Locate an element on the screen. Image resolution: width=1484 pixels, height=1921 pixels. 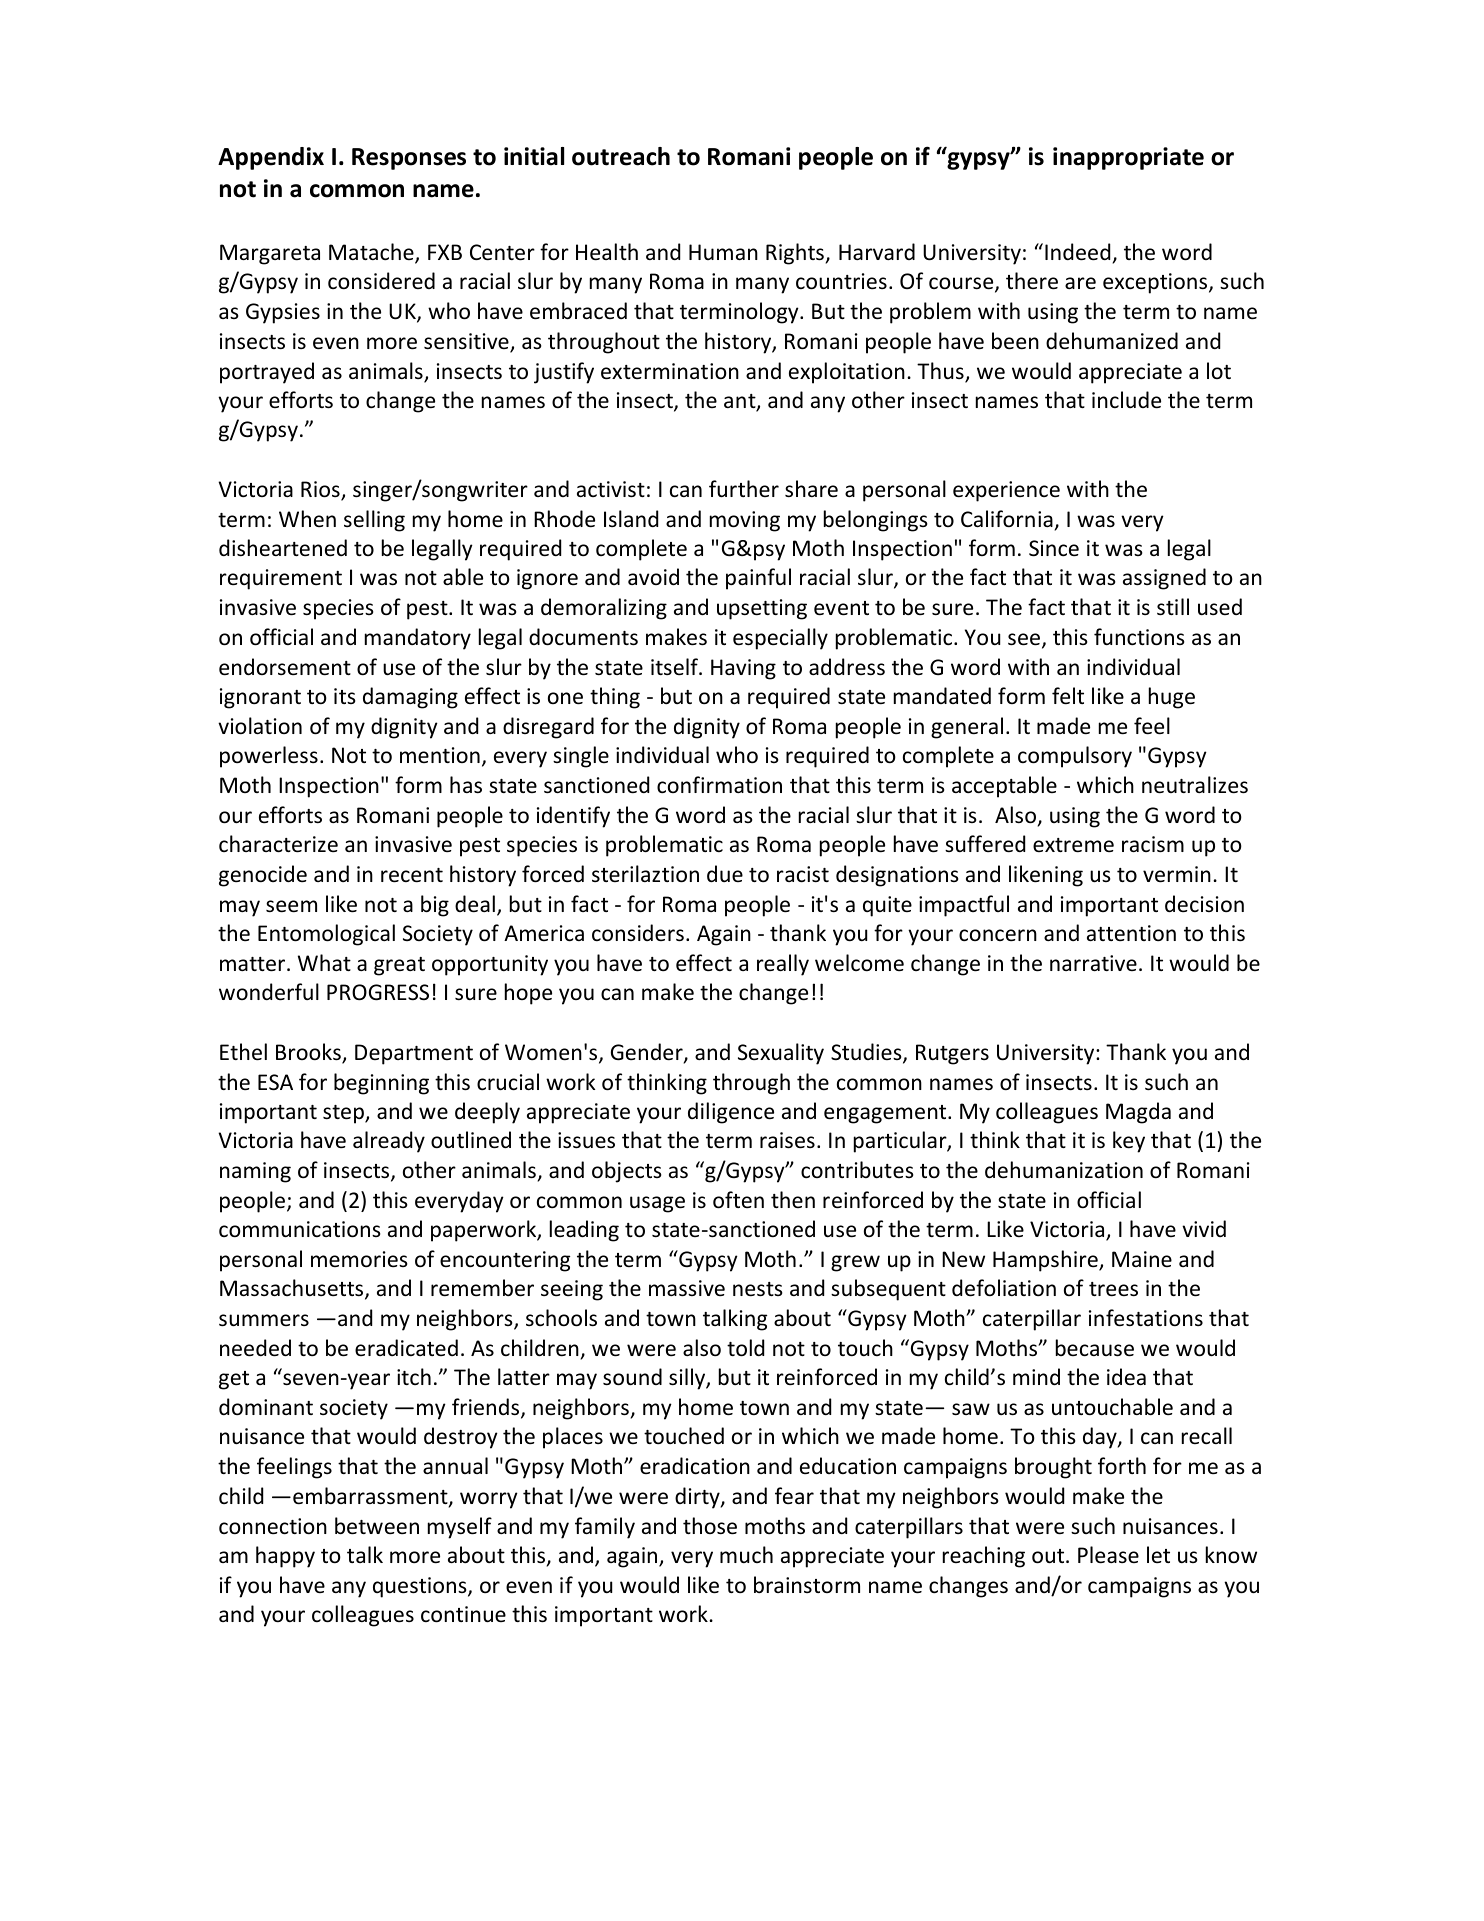
recent is located at coordinates (412, 875).
